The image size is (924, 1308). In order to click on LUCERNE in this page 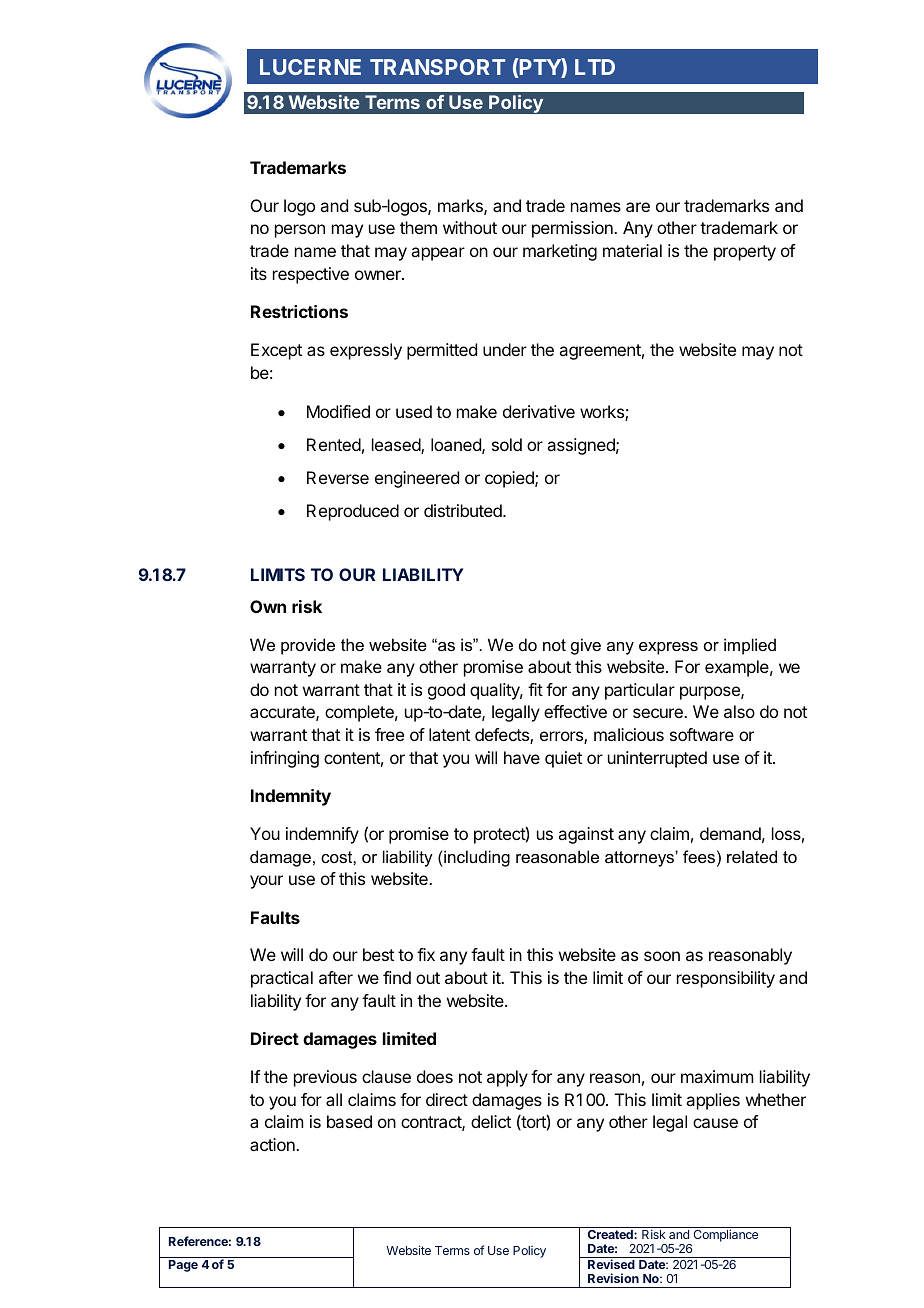, I will do `click(310, 67)`.
